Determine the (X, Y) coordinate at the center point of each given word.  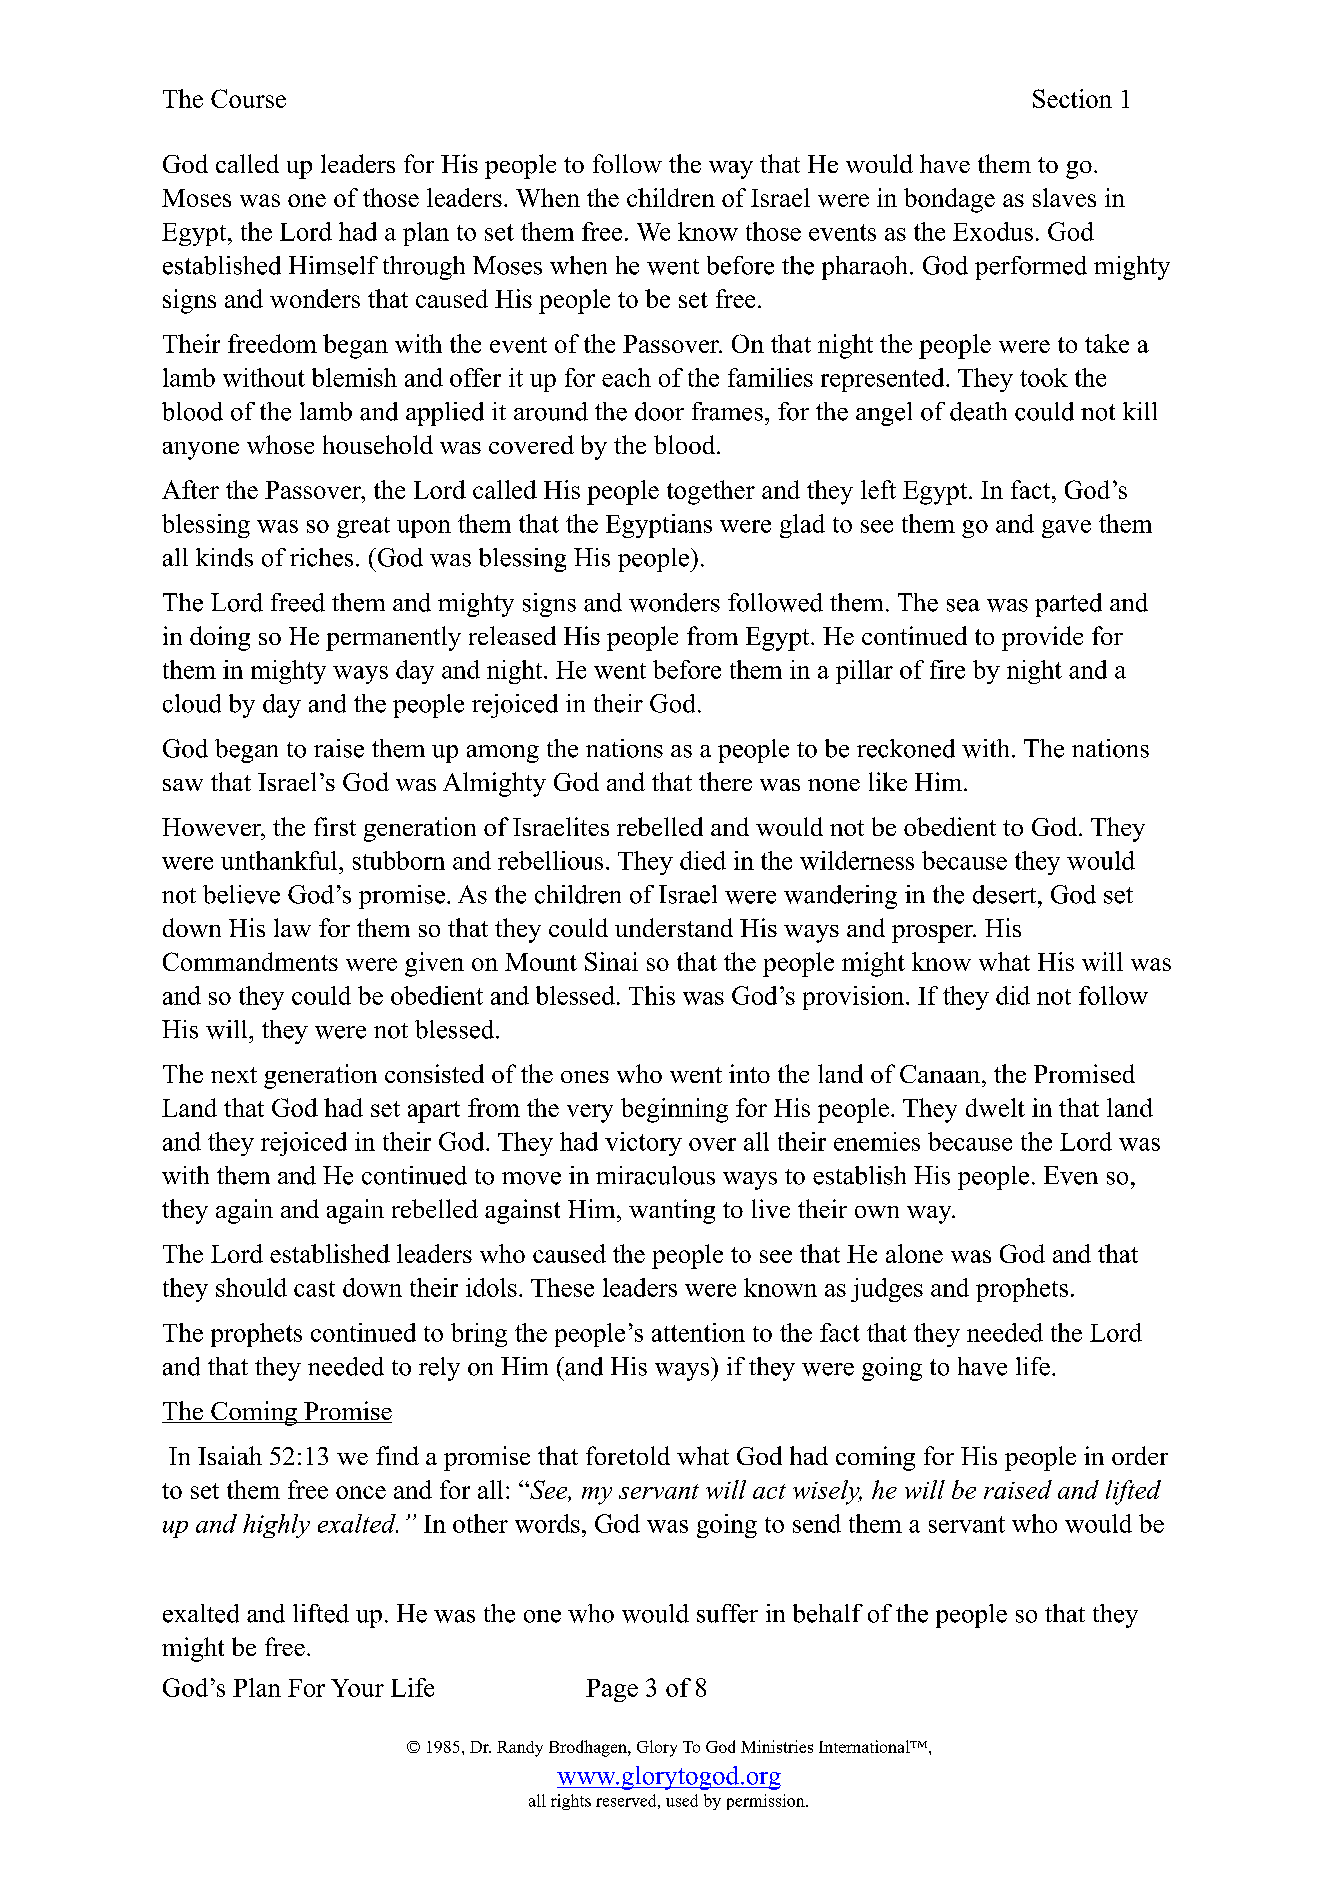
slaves (1064, 197)
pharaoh (866, 268)
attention (698, 1332)
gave (1066, 529)
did (1013, 995)
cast (314, 1289)
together (711, 492)
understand (674, 927)
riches (321, 557)
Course (248, 98)
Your (357, 1688)
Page (612, 1690)
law (292, 927)
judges (887, 1290)
